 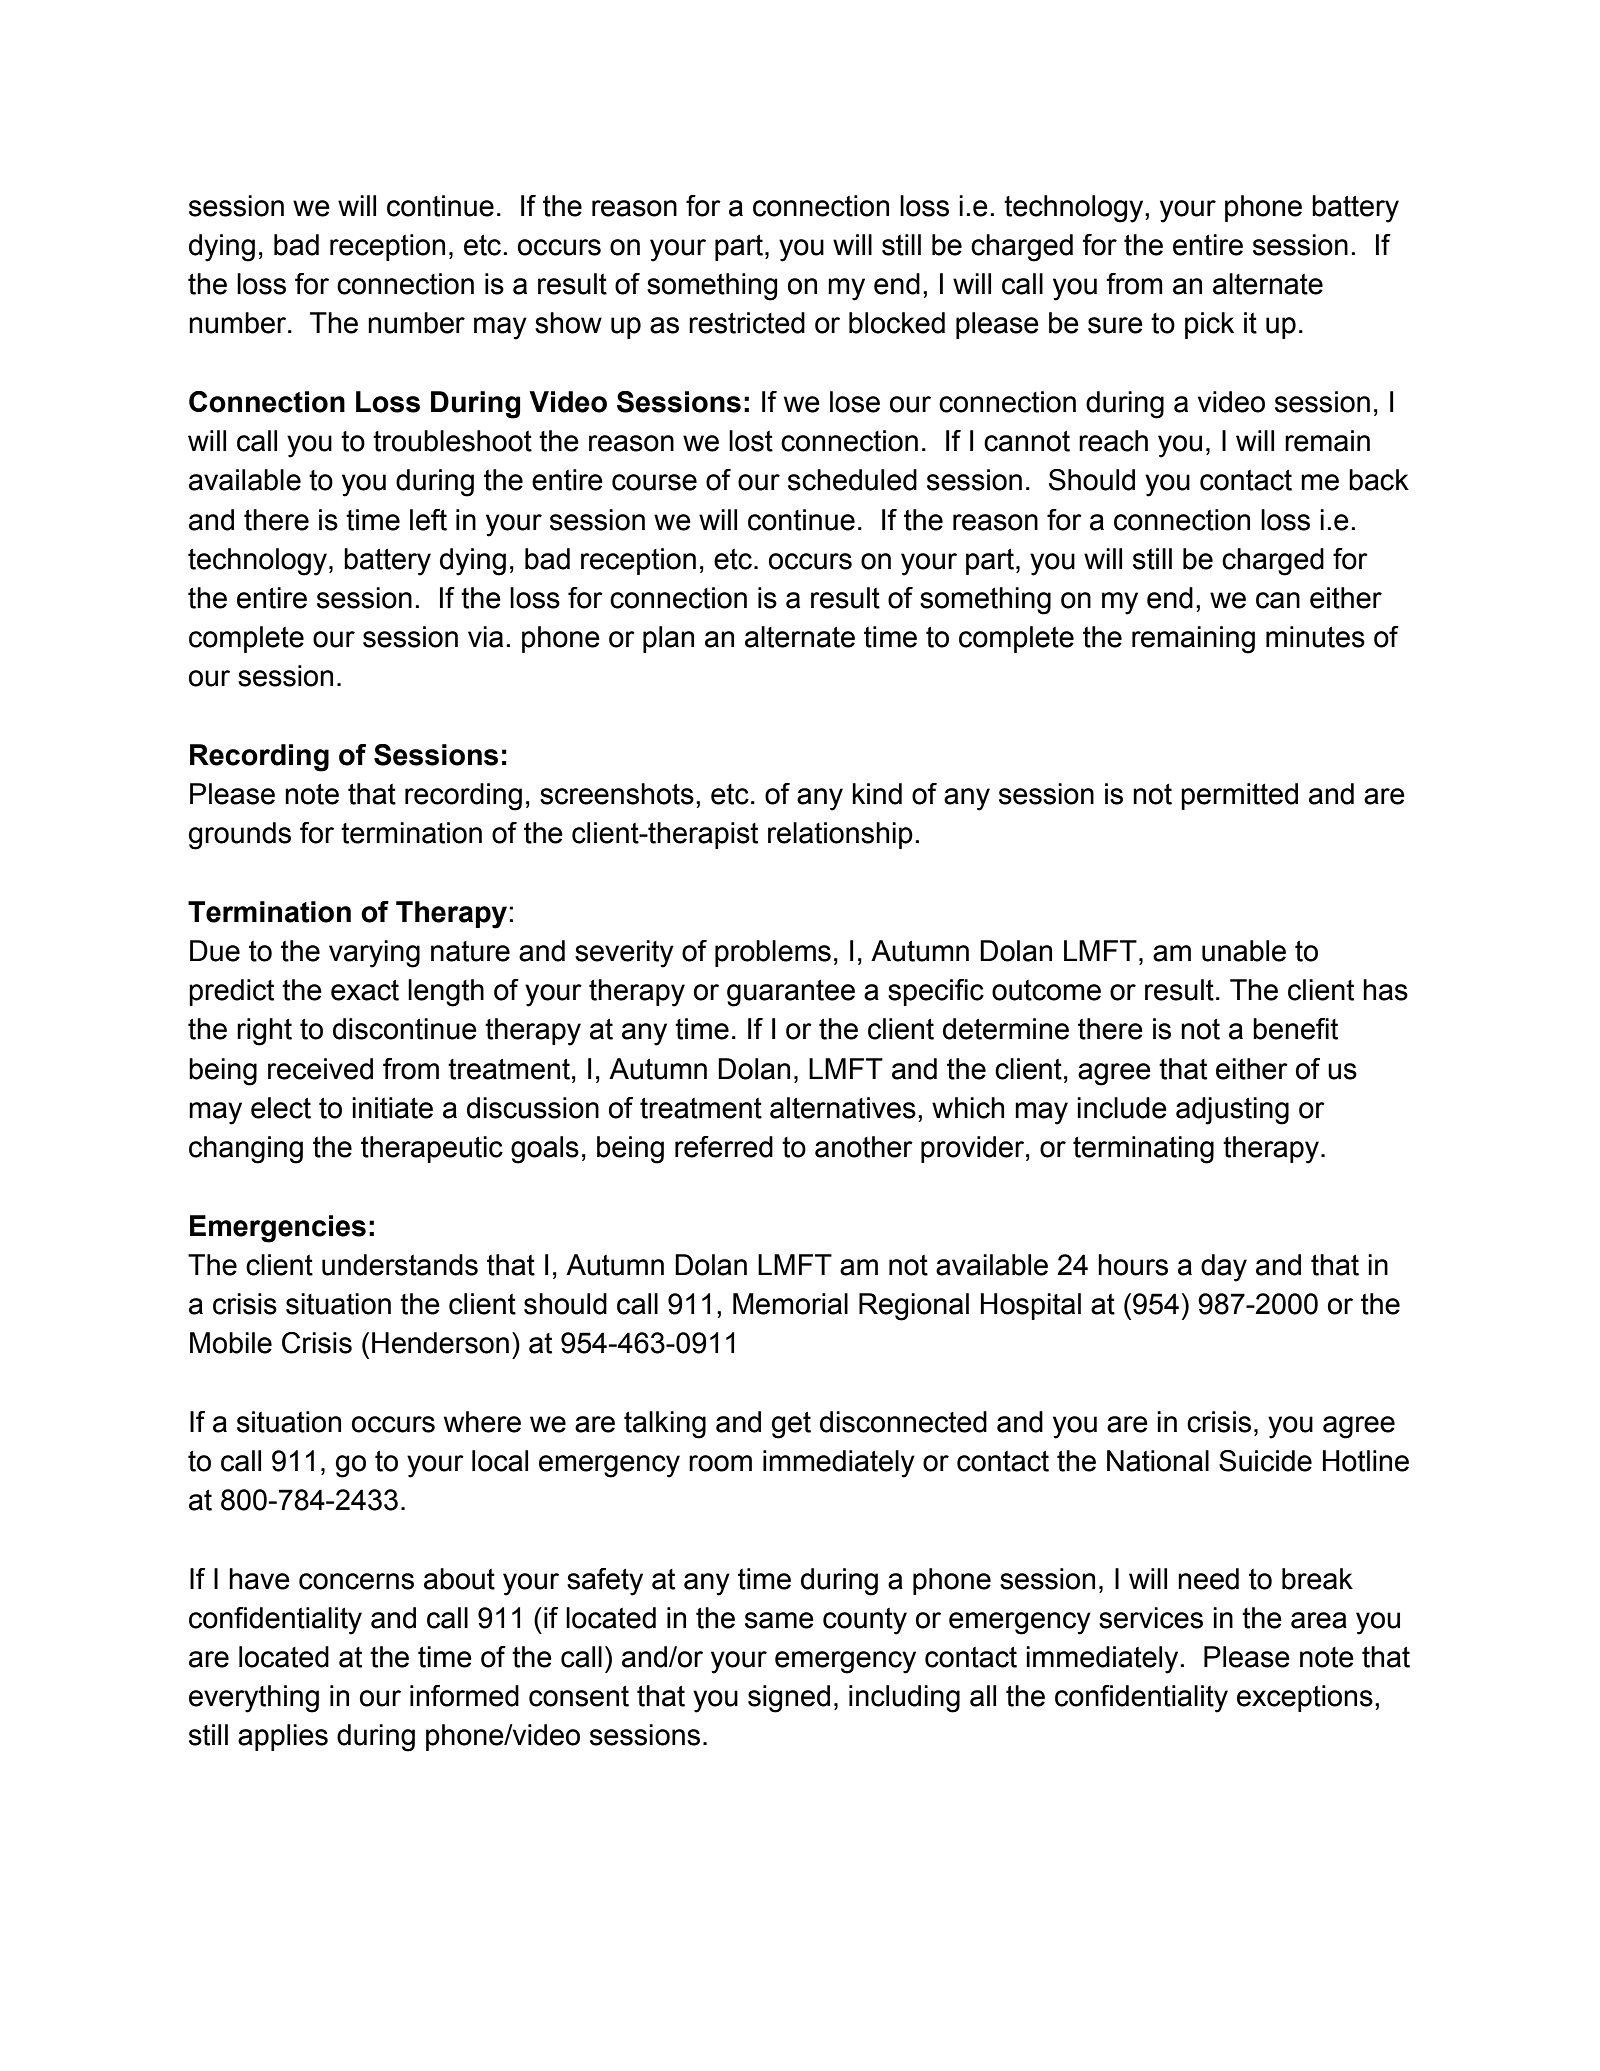 What do you see at coordinates (283, 1737) in the document?
I see `applies` at bounding box center [283, 1737].
